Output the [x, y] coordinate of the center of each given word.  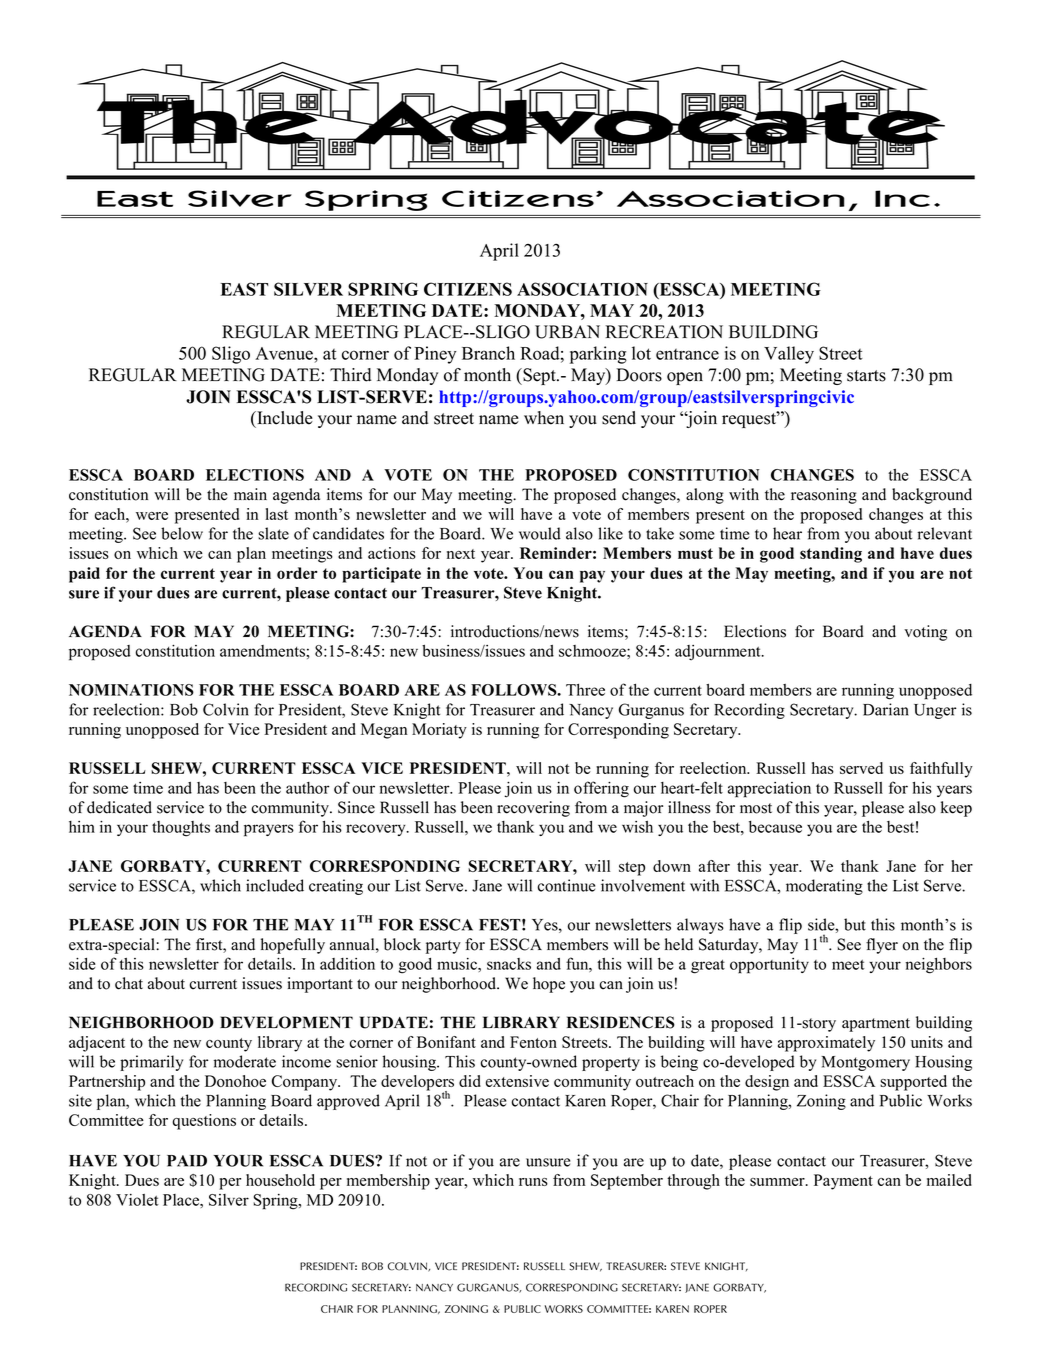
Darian [886, 709]
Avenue [285, 353]
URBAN [567, 332]
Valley [789, 355]
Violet [137, 1200]
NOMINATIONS [131, 690]
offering [601, 789]
